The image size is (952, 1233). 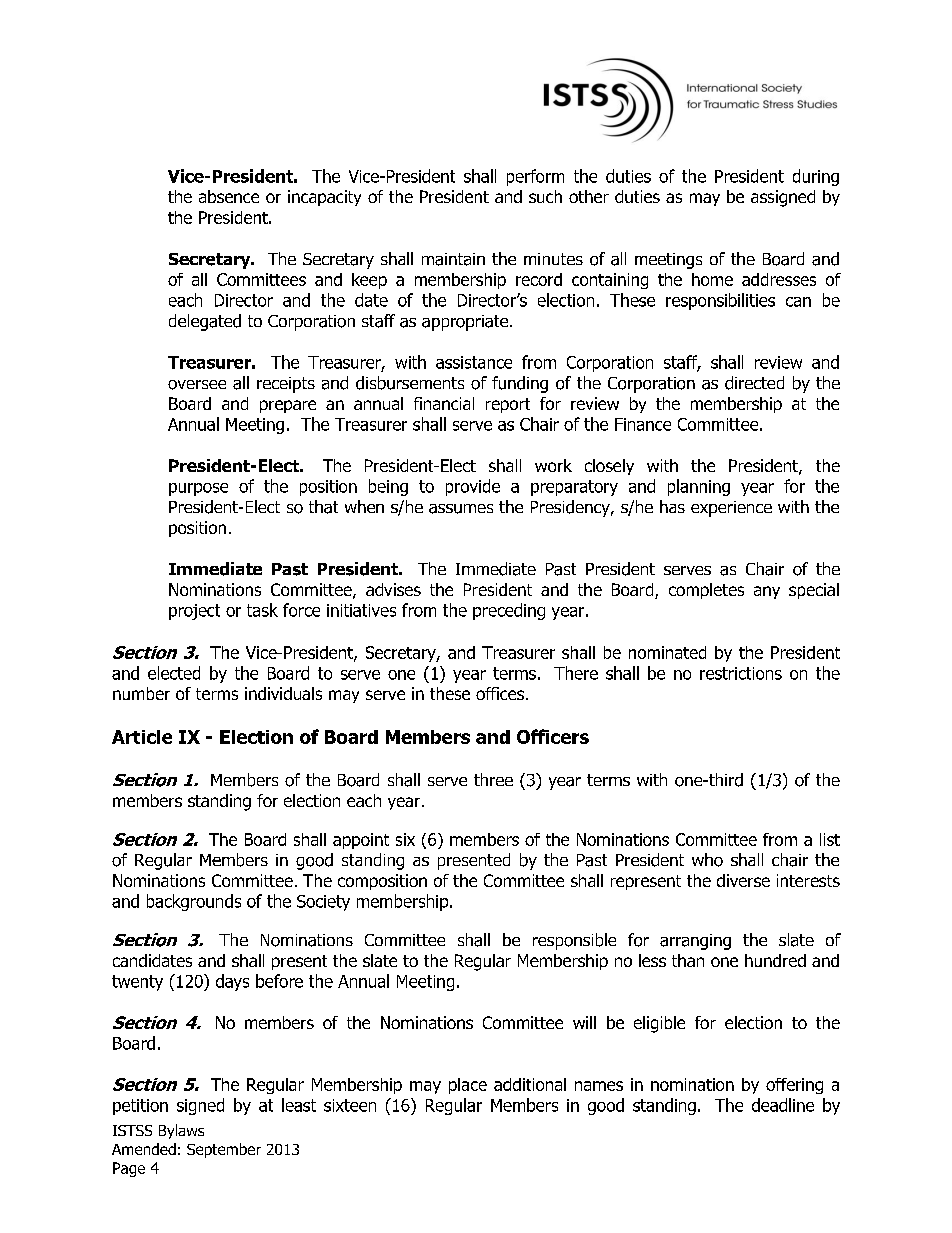 What do you see at coordinates (197, 385) in the document?
I see `oversee` at bounding box center [197, 385].
